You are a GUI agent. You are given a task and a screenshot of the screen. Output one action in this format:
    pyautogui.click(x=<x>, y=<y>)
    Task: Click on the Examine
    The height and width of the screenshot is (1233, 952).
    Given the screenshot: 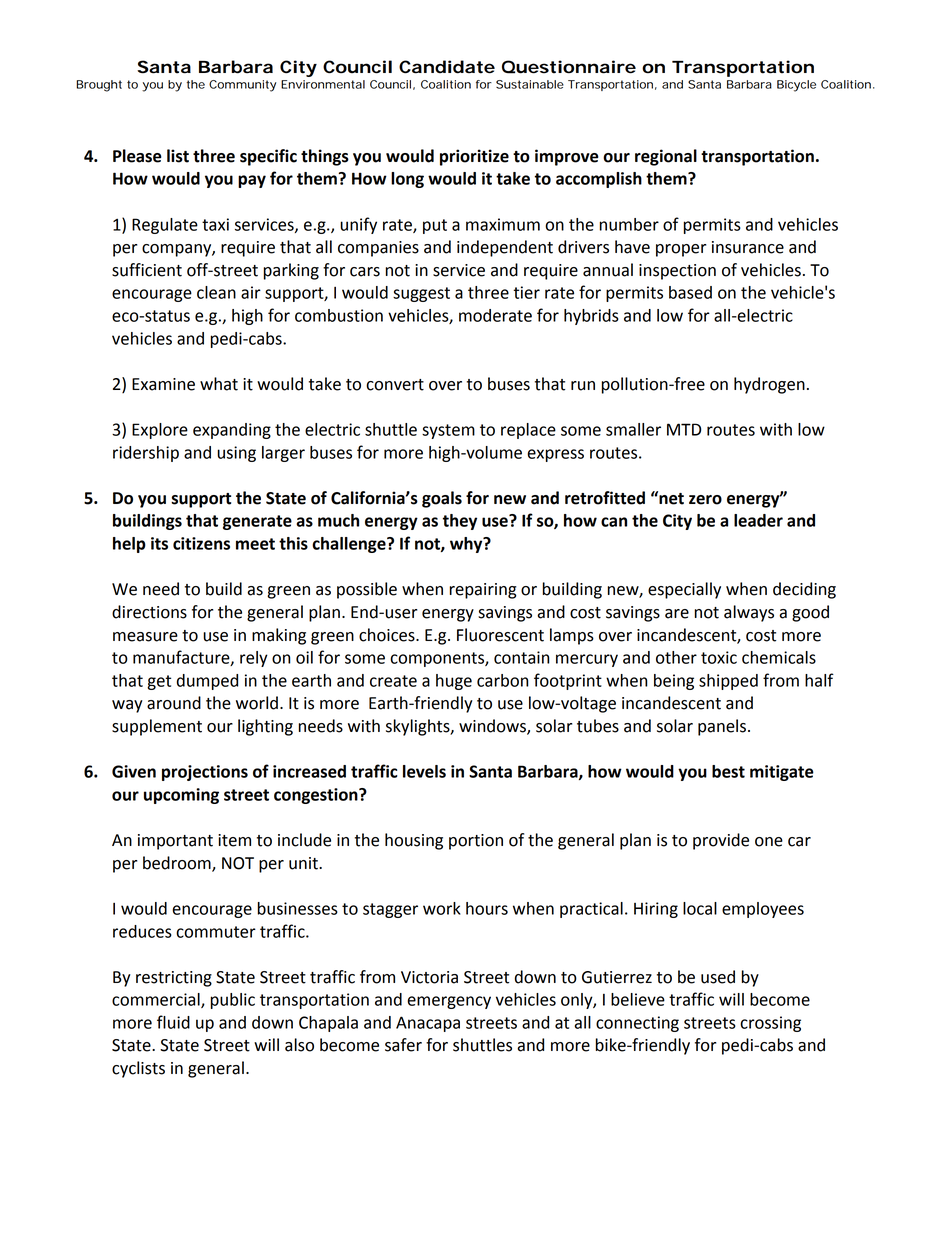 What is the action you would take?
    pyautogui.click(x=163, y=384)
